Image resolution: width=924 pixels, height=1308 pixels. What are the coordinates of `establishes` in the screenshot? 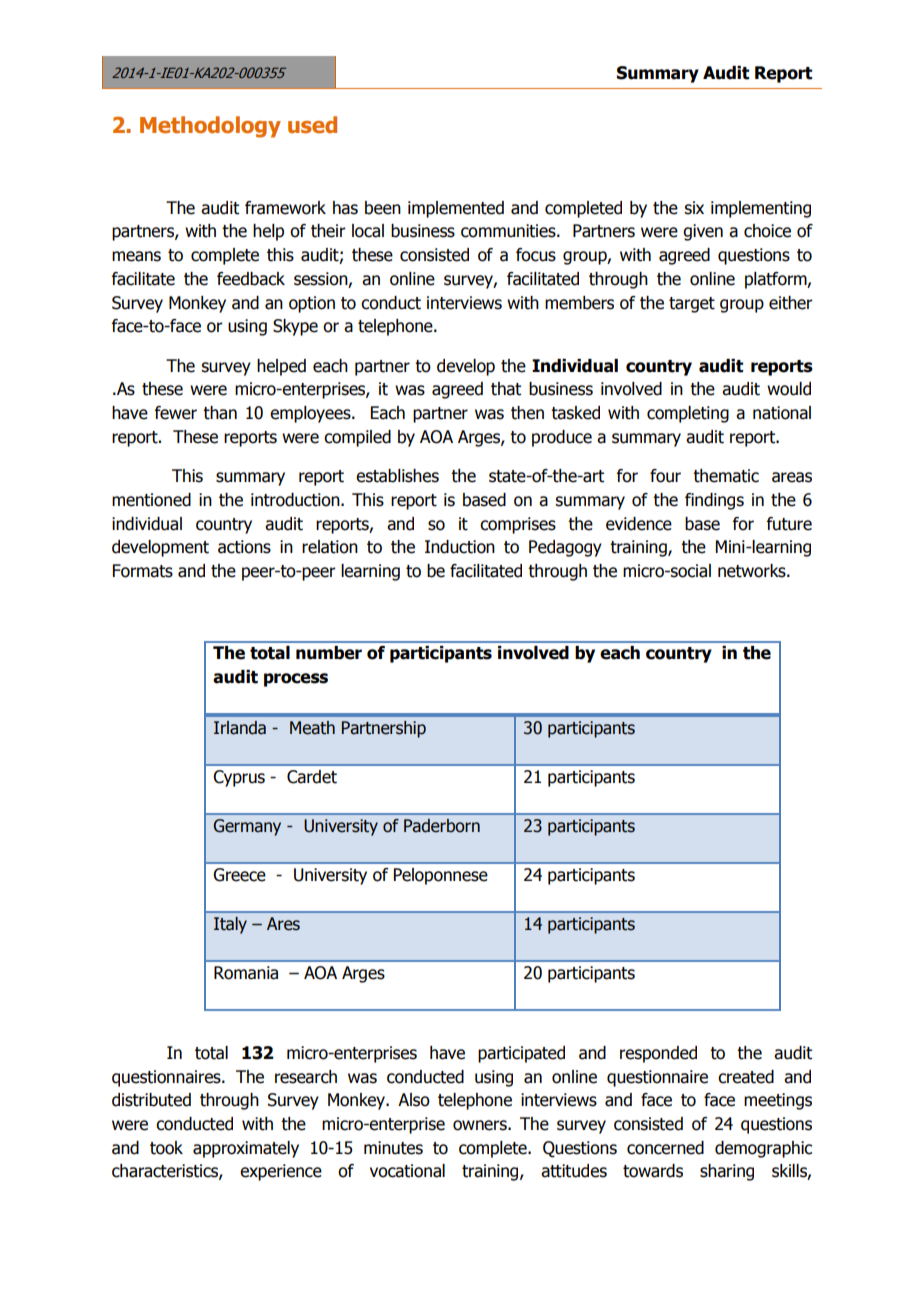 It's located at (397, 476).
